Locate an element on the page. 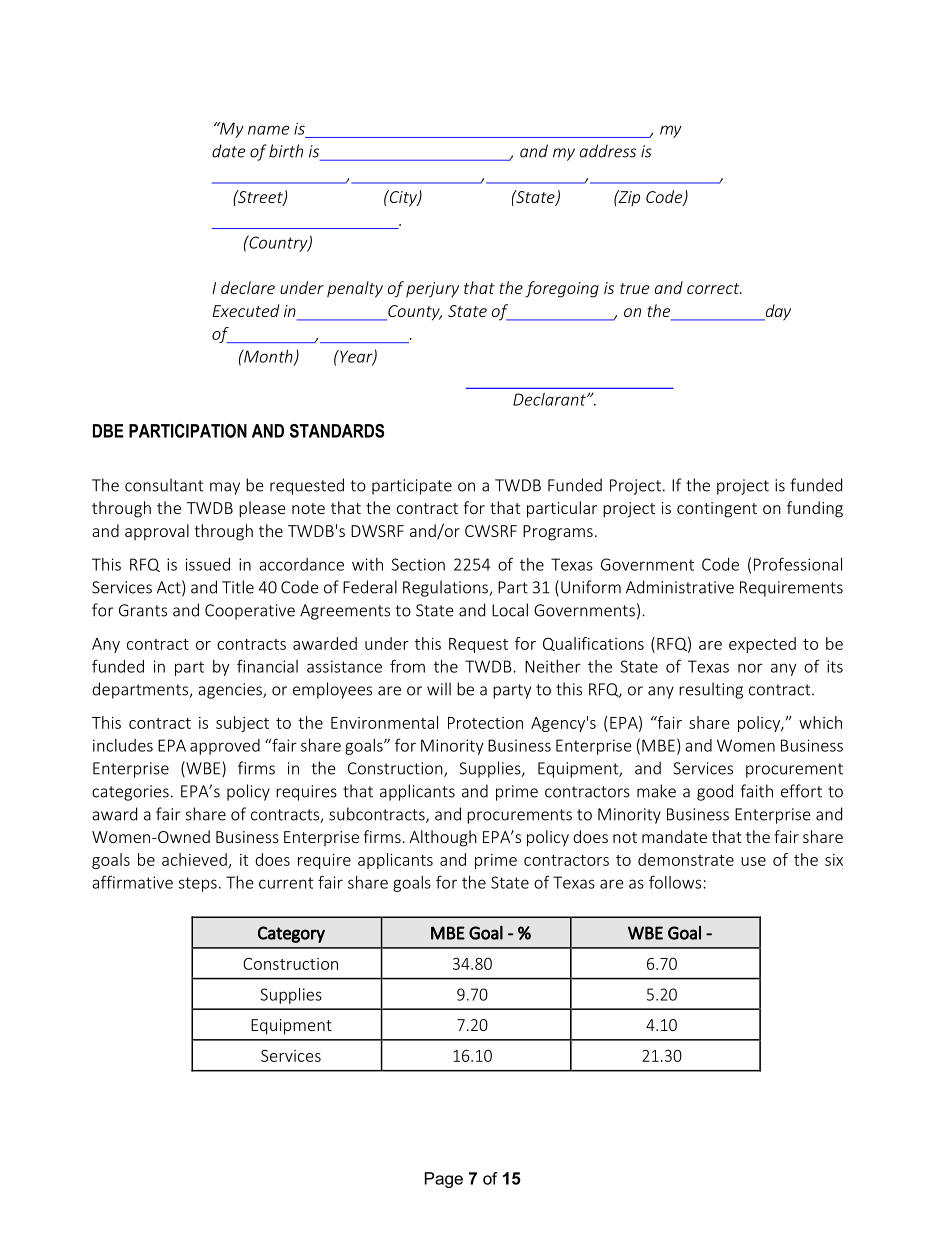  Category is located at coordinates (291, 934).
